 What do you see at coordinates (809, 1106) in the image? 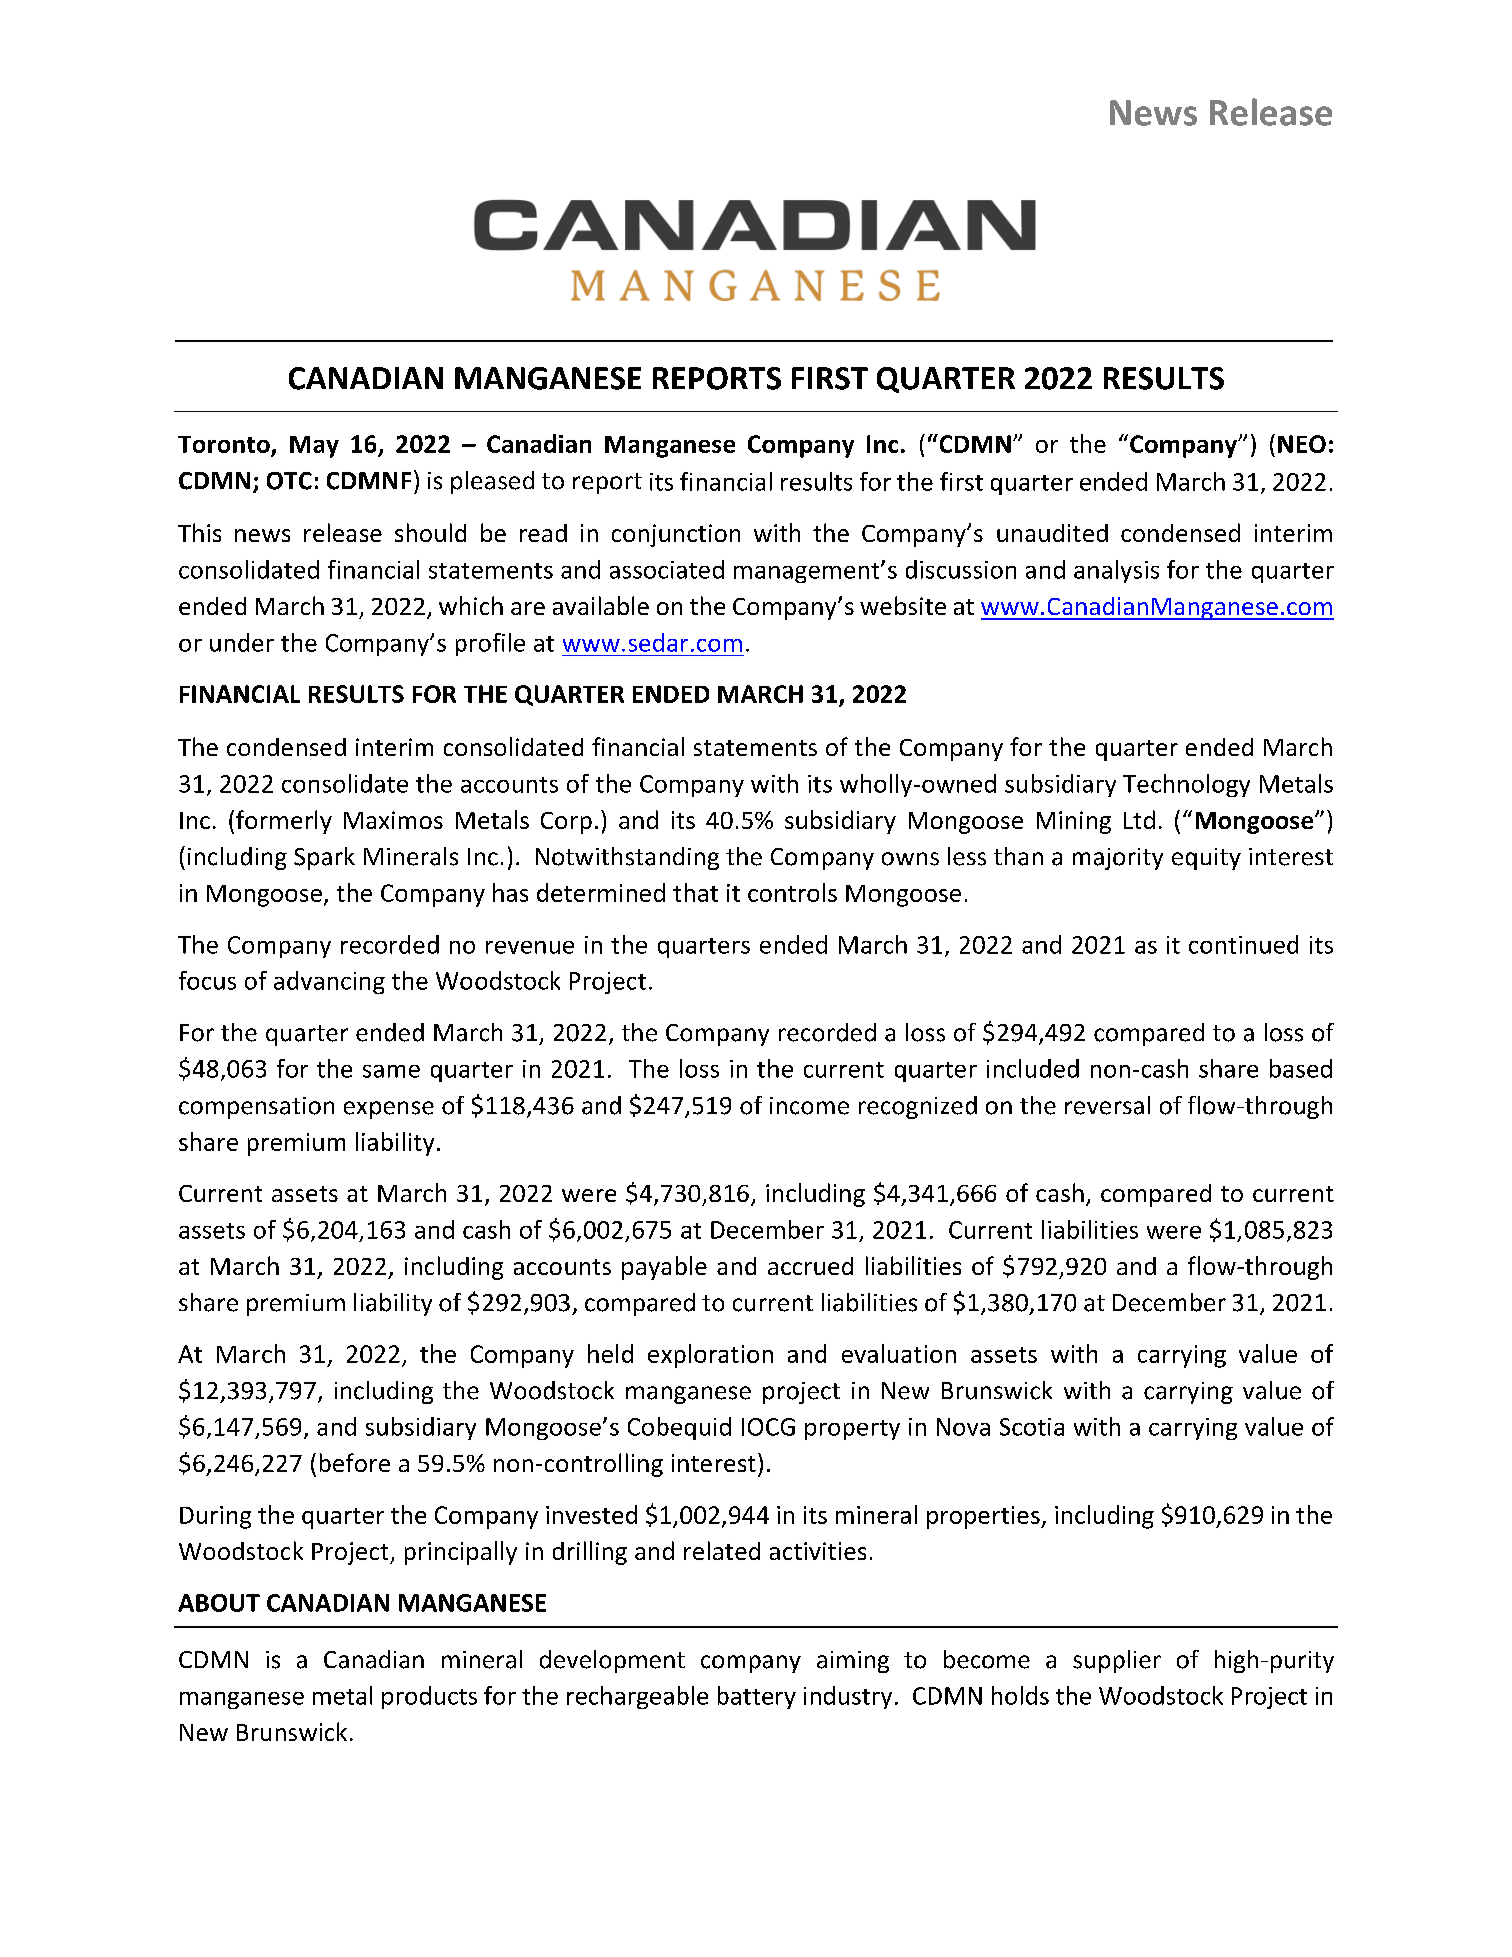
I see `income` at bounding box center [809, 1106].
